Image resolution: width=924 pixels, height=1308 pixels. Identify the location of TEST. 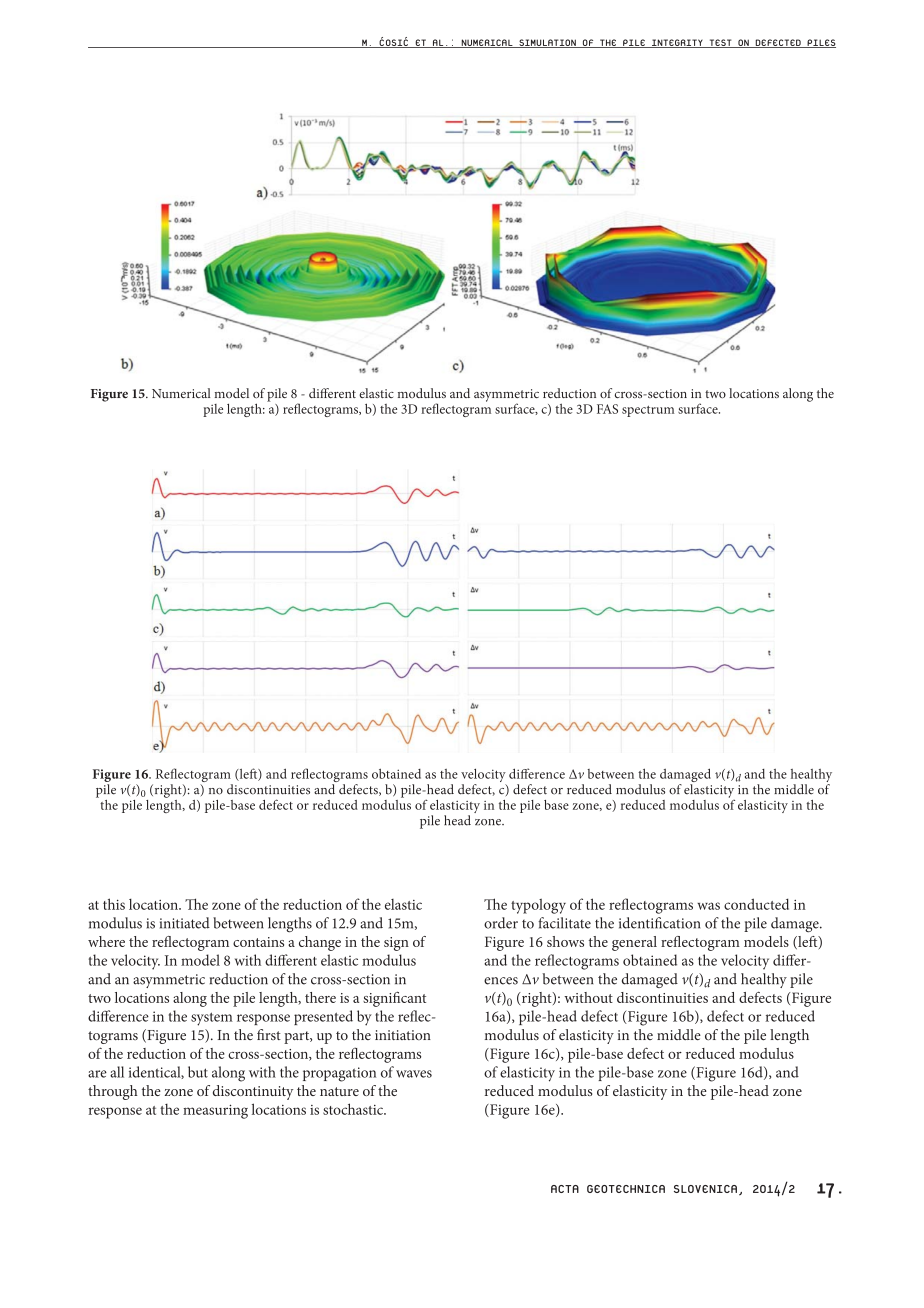
(720, 43).
